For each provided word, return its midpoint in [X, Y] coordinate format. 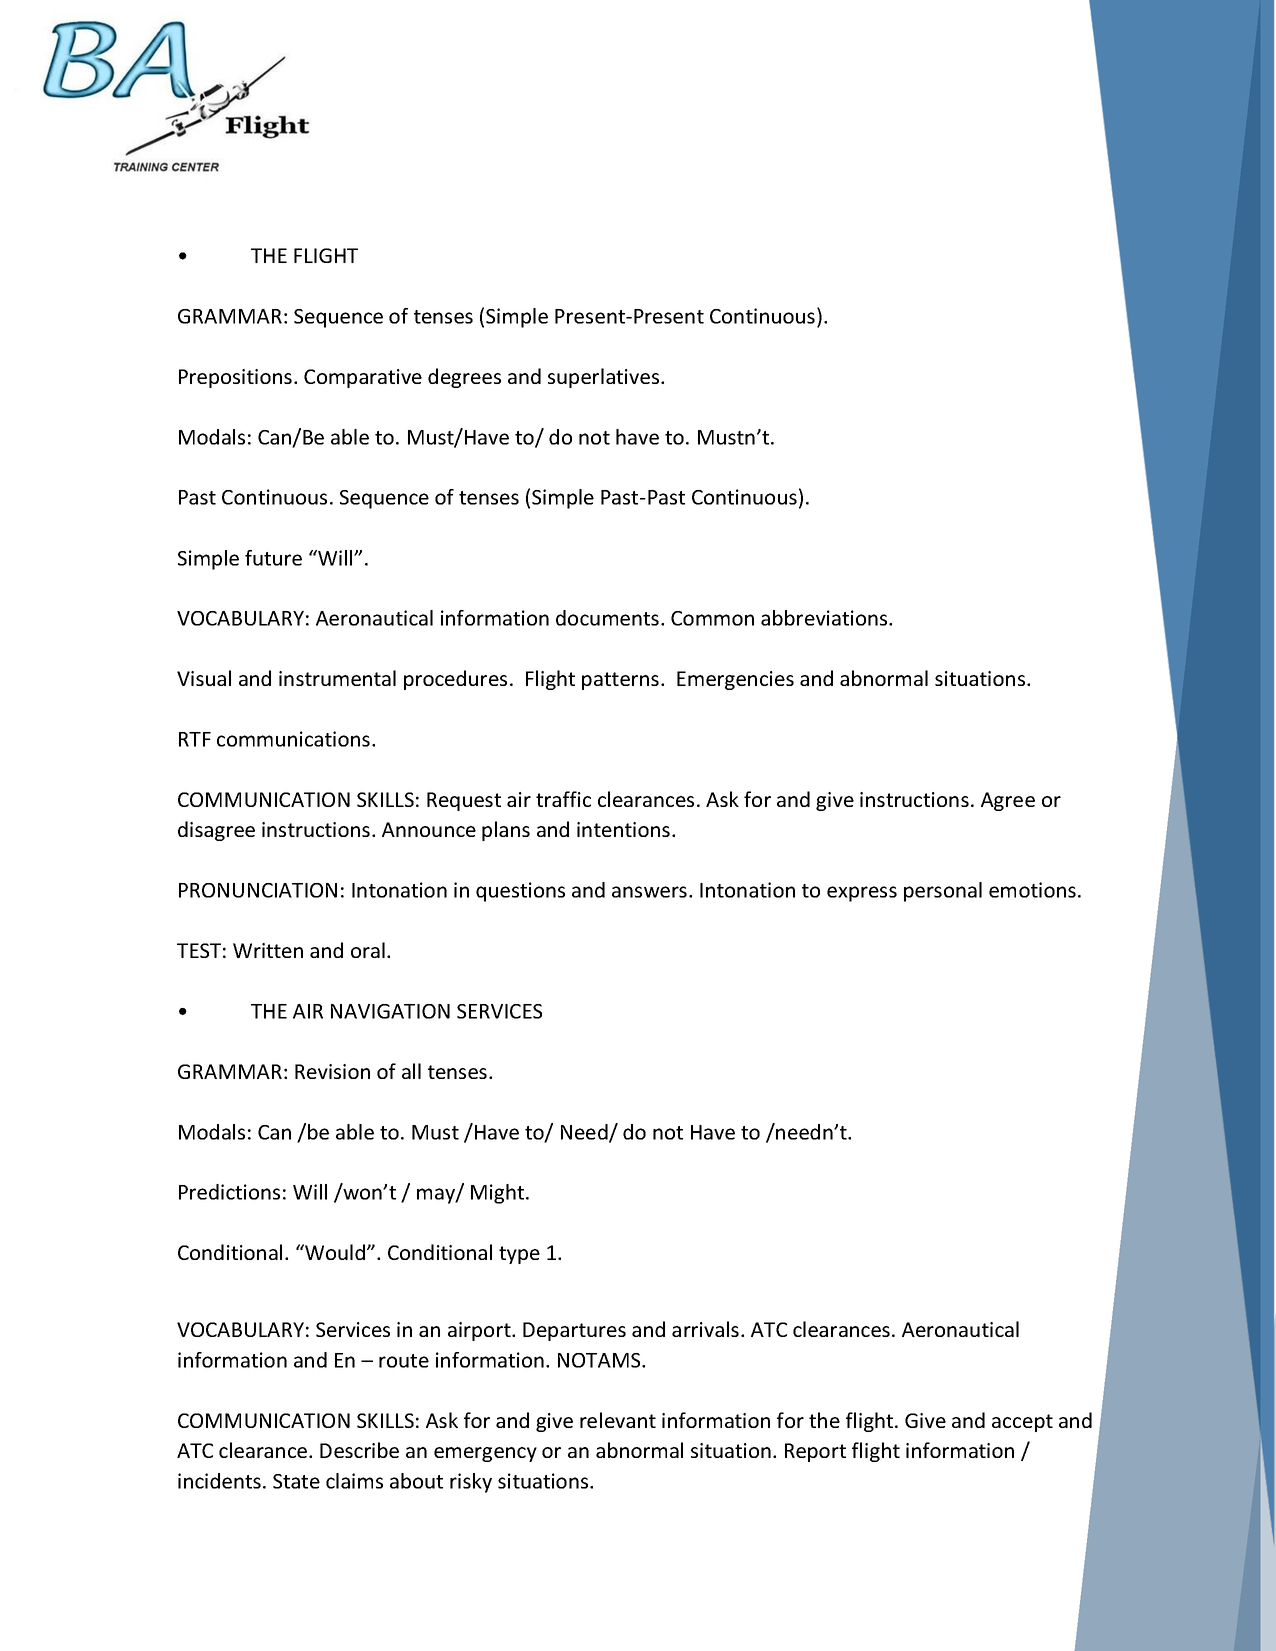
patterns [620, 681]
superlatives [605, 378]
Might [499, 1194]
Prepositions [235, 378]
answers [649, 892]
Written [268, 950]
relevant [618, 1420]
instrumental [337, 678]
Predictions [229, 1192]
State [296, 1481]
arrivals [705, 1329]
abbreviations [825, 618]
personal [943, 892]
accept [1022, 1423]
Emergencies [735, 680]
